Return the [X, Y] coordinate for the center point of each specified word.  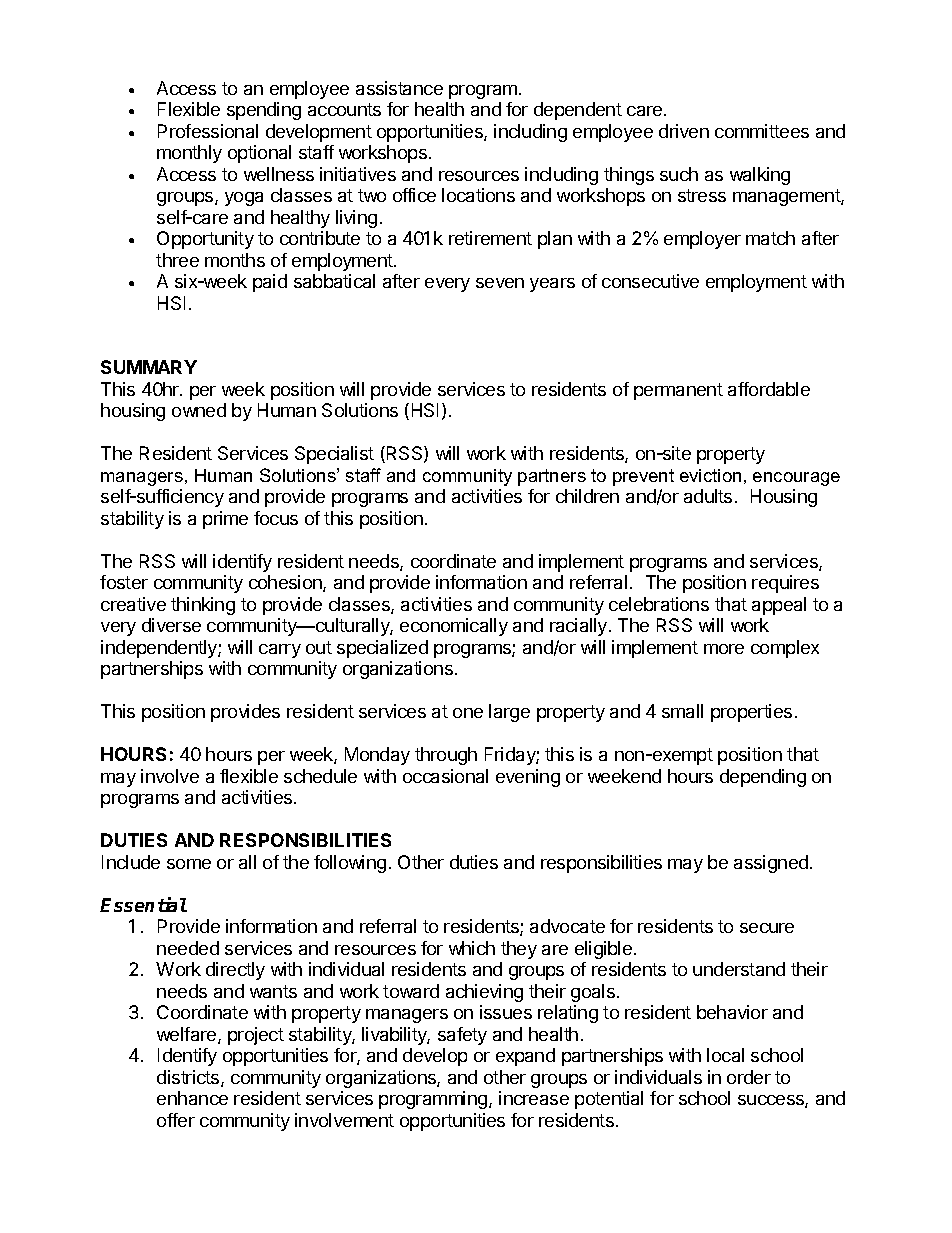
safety [462, 1036]
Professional [208, 131]
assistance [399, 88]
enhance [192, 1098]
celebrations [659, 604]
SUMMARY [149, 367]
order [749, 1077]
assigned [771, 864]
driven [684, 131]
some [189, 864]
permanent [678, 391]
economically [454, 627]
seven [500, 283]
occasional [445, 776]
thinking [203, 606]
